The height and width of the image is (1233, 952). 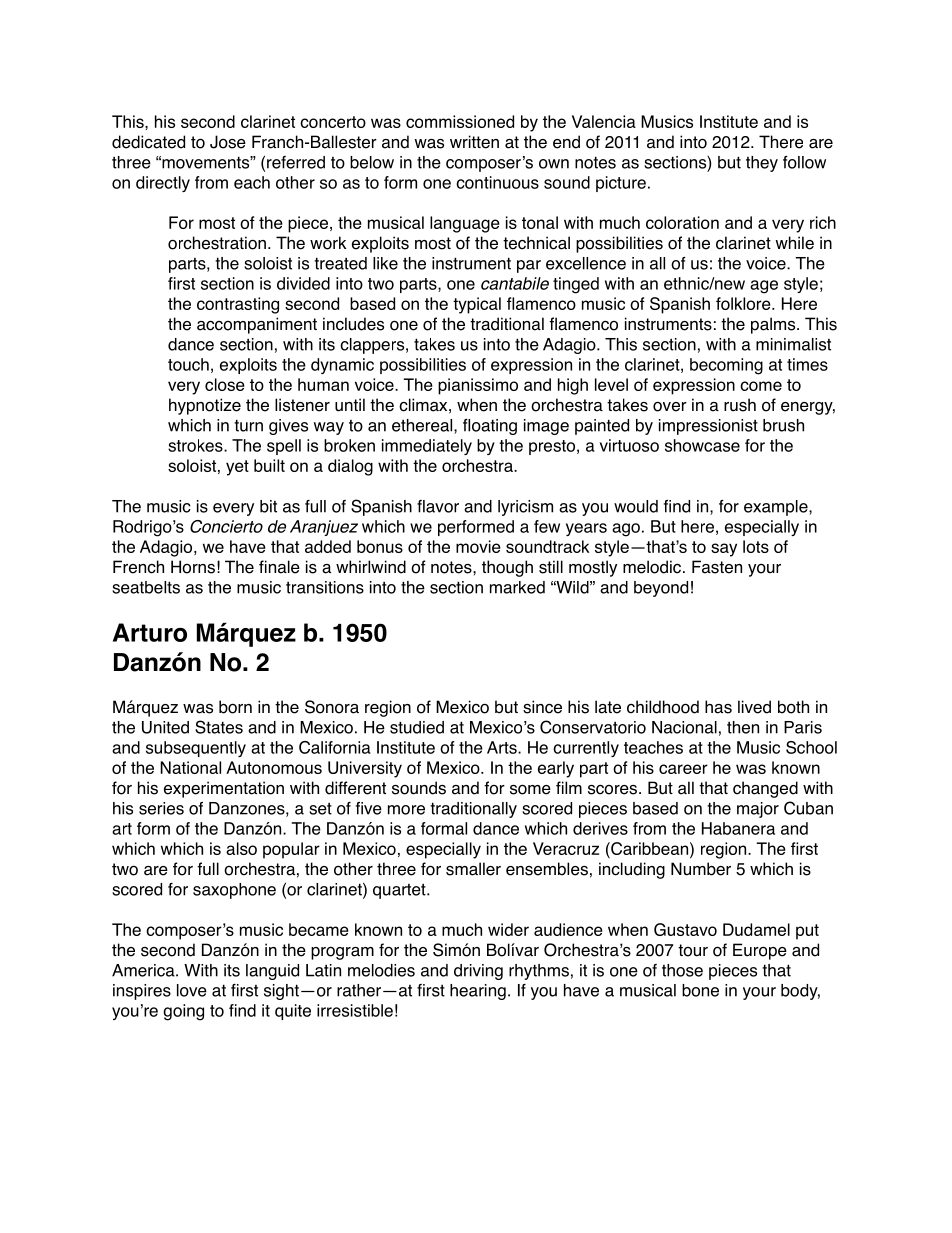 I want to click on written, so click(x=474, y=142).
